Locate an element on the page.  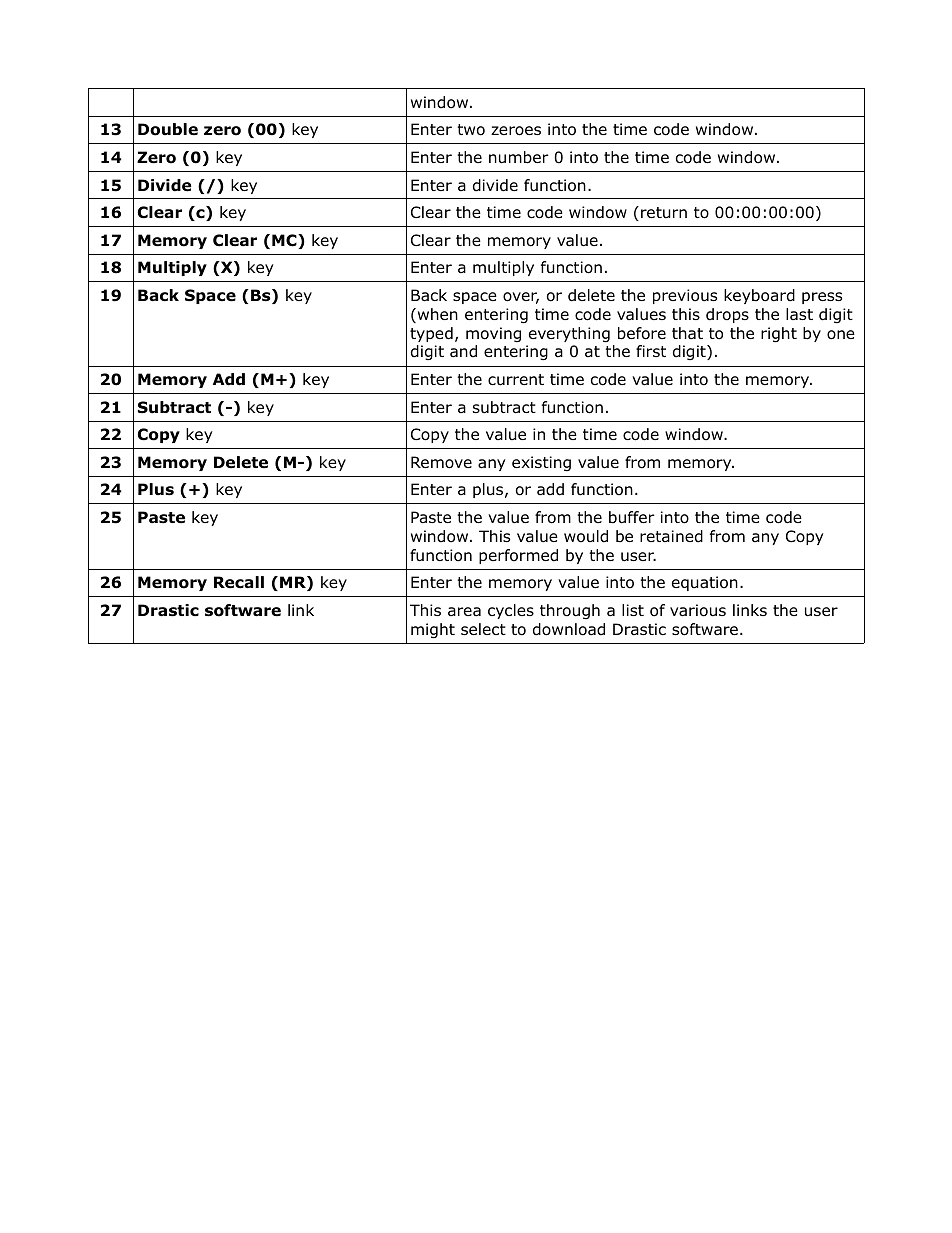
Recall is located at coordinates (239, 582).
